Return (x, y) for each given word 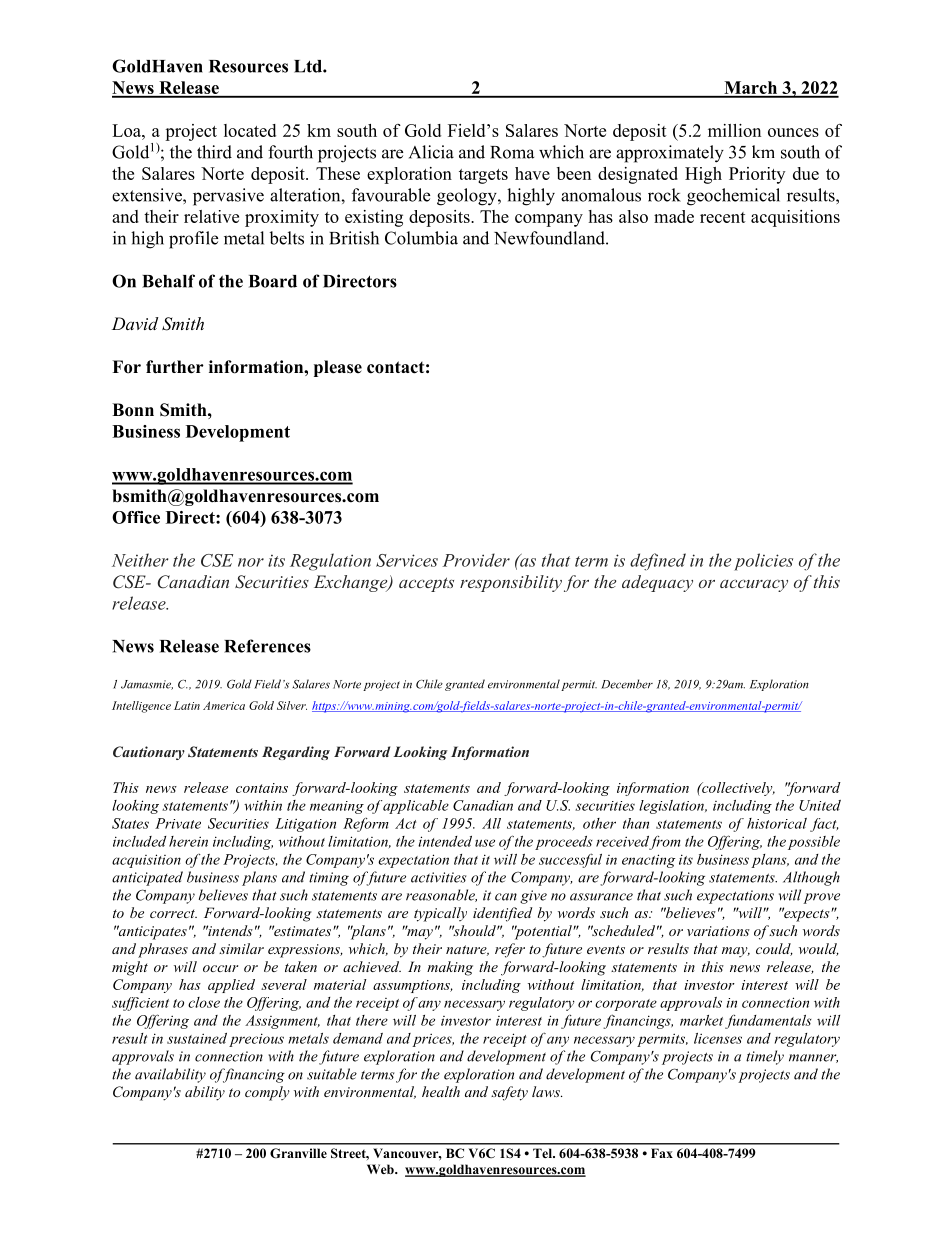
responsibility (511, 583)
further (175, 367)
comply (267, 1093)
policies (763, 562)
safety (509, 1093)
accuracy (754, 585)
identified (503, 914)
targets (483, 176)
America (224, 705)
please (338, 368)
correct (173, 913)
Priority (757, 175)
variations (718, 931)
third (214, 152)
